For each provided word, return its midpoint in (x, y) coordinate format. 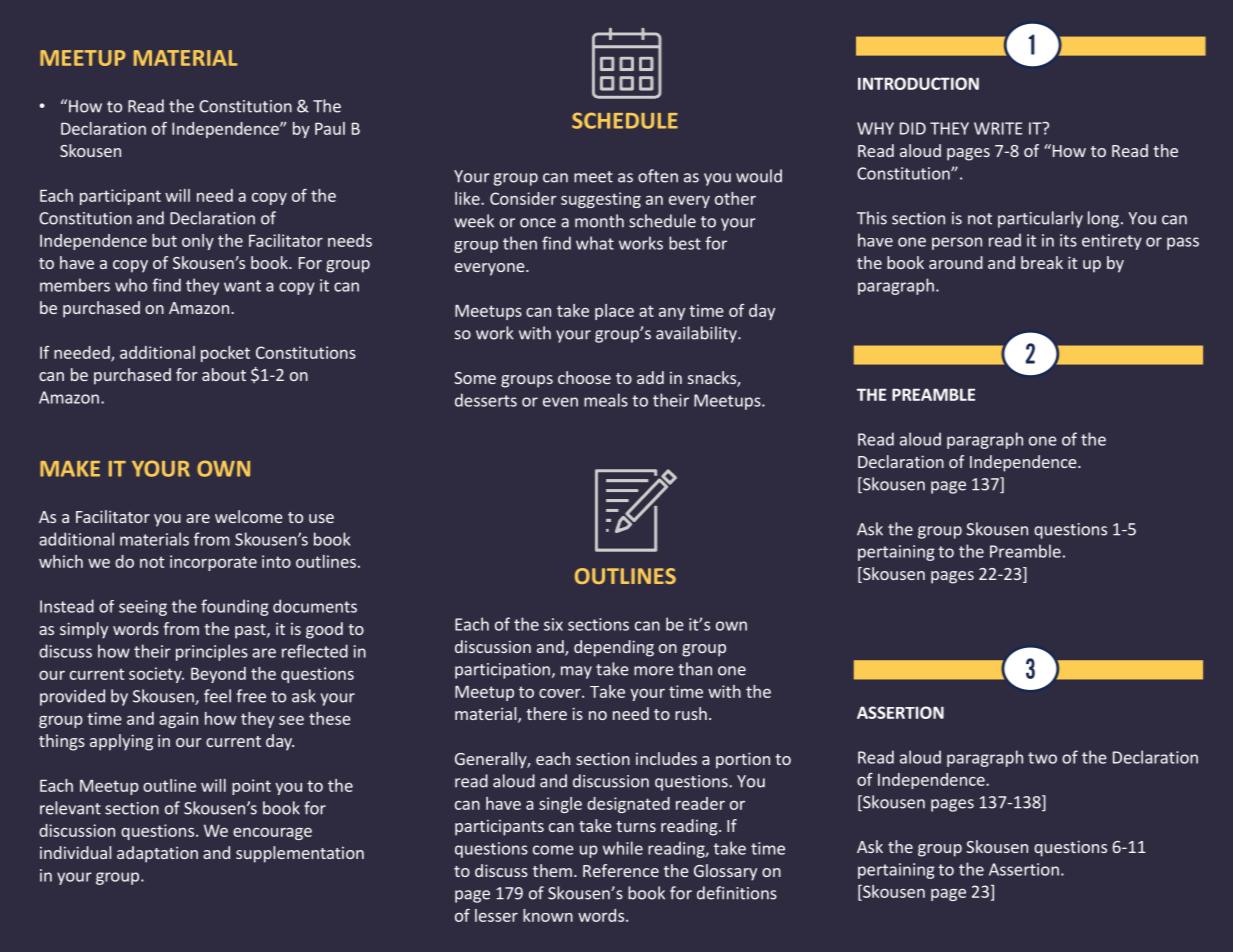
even (560, 402)
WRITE (998, 128)
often (658, 176)
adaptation (157, 854)
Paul (330, 128)
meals (606, 400)
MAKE (70, 469)
